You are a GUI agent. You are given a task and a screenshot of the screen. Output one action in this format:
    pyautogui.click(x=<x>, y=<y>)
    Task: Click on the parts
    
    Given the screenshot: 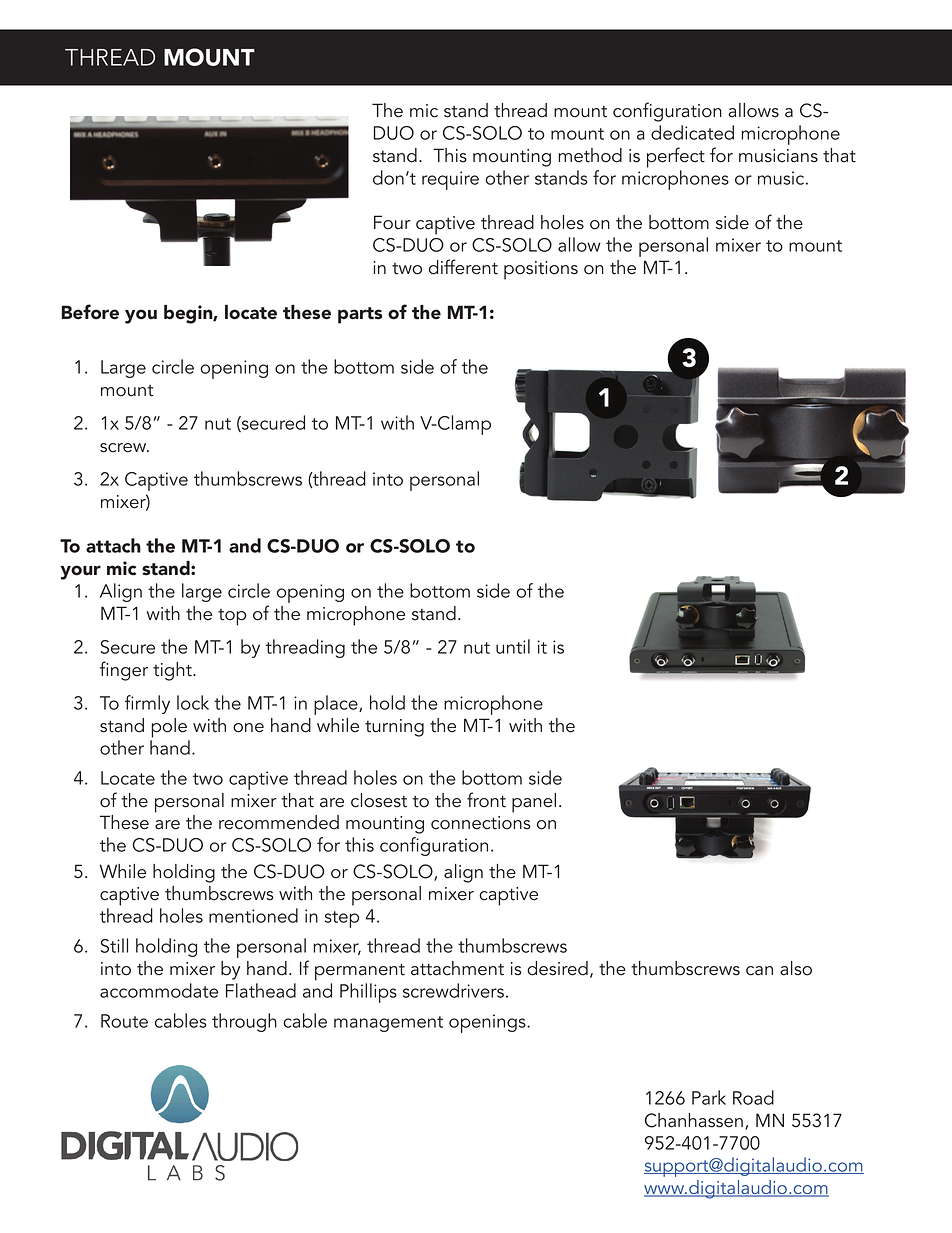 What is the action you would take?
    pyautogui.click(x=360, y=315)
